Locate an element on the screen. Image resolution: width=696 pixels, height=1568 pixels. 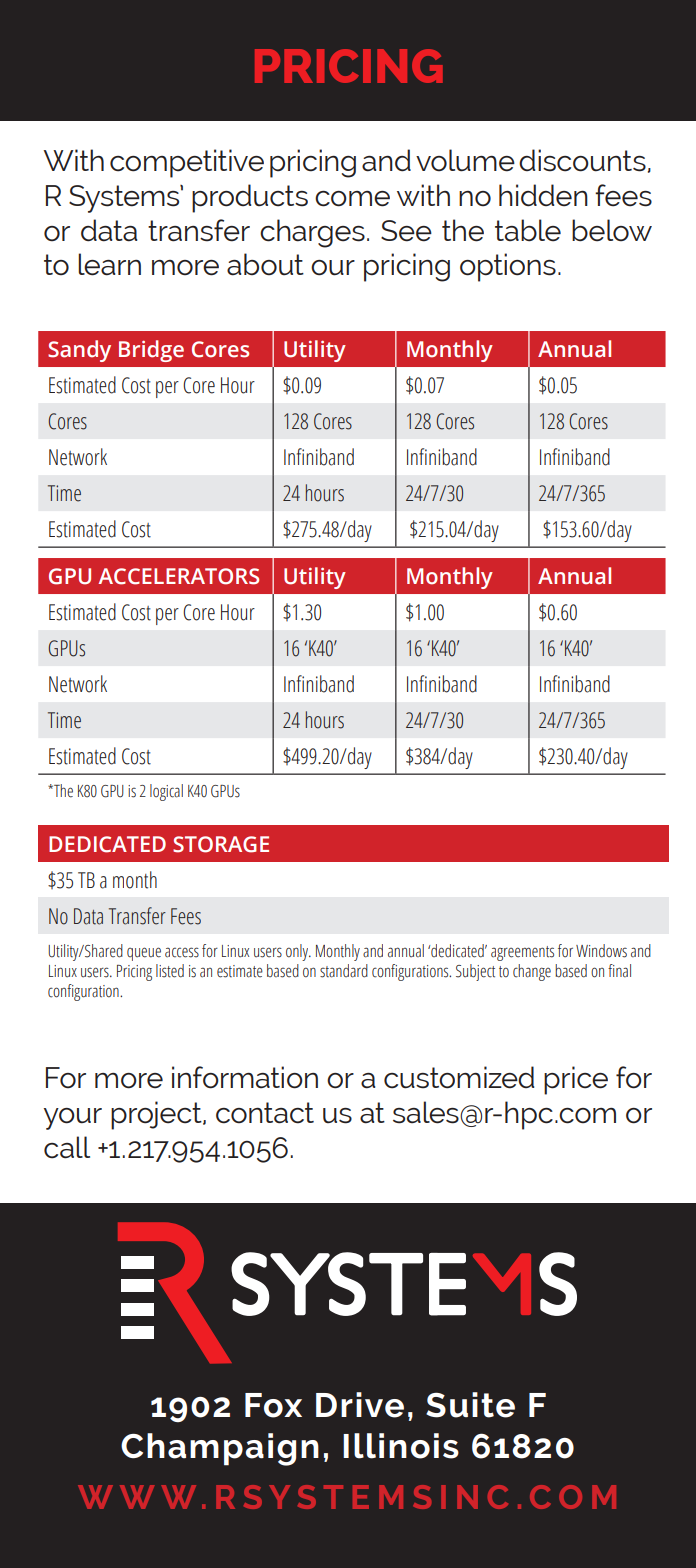
hidden is located at coordinates (543, 195).
